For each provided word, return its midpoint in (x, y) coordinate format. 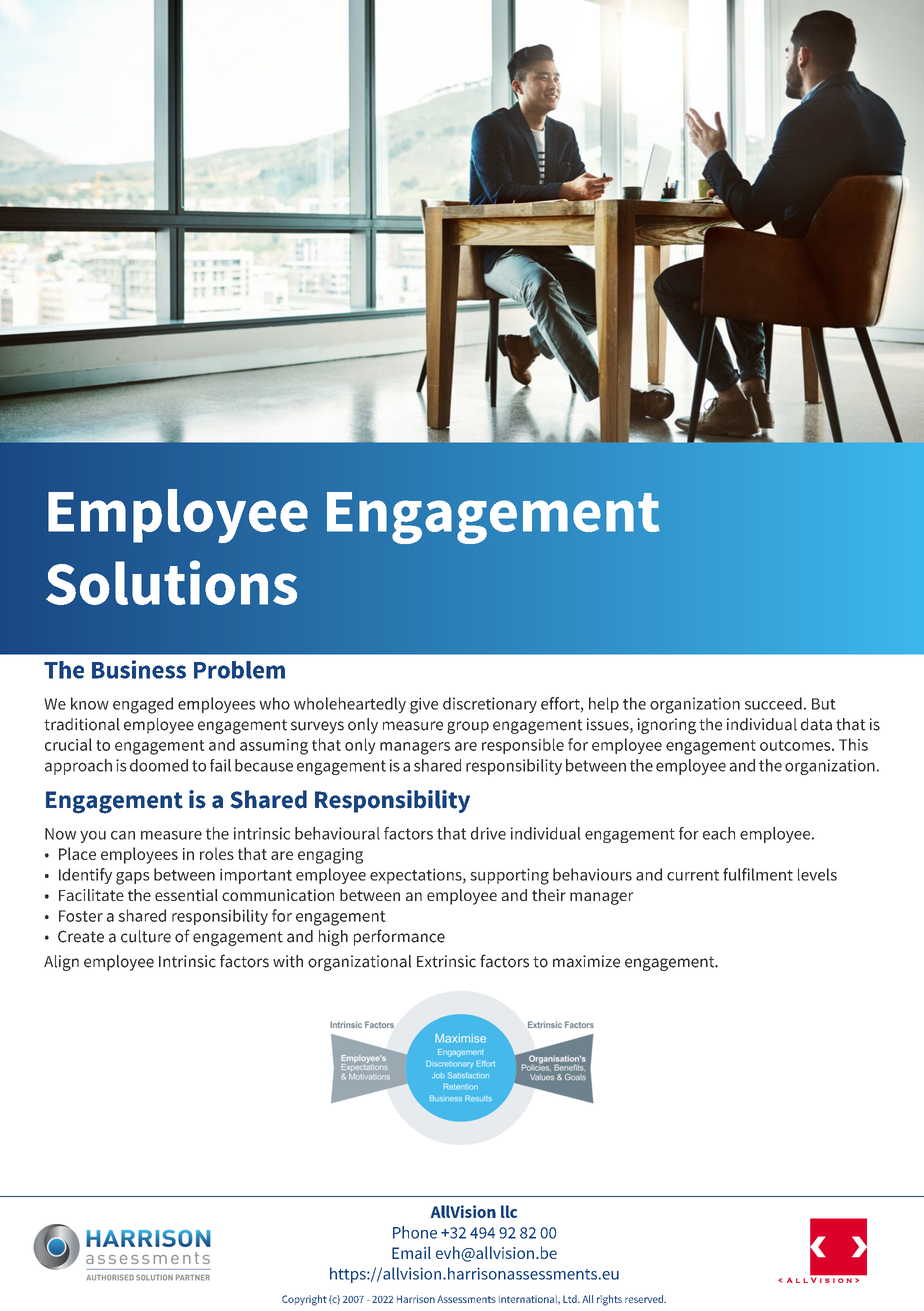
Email (411, 1252)
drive (488, 833)
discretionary (490, 705)
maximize (586, 961)
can (123, 835)
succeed (773, 703)
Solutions (171, 582)
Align (61, 963)
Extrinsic (446, 961)
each (719, 833)
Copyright (304, 1300)
